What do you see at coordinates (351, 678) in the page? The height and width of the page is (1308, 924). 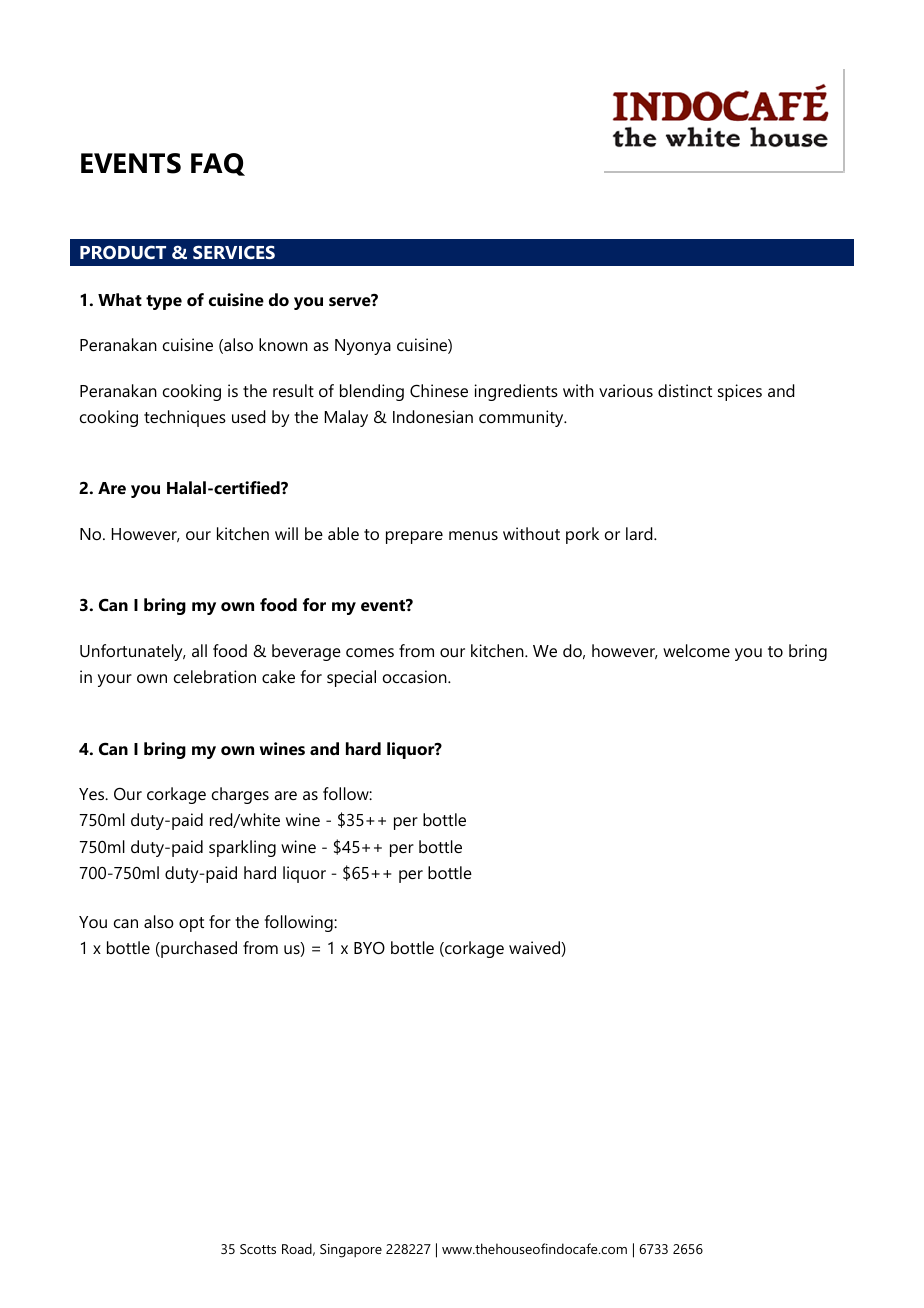 I see `special` at bounding box center [351, 678].
